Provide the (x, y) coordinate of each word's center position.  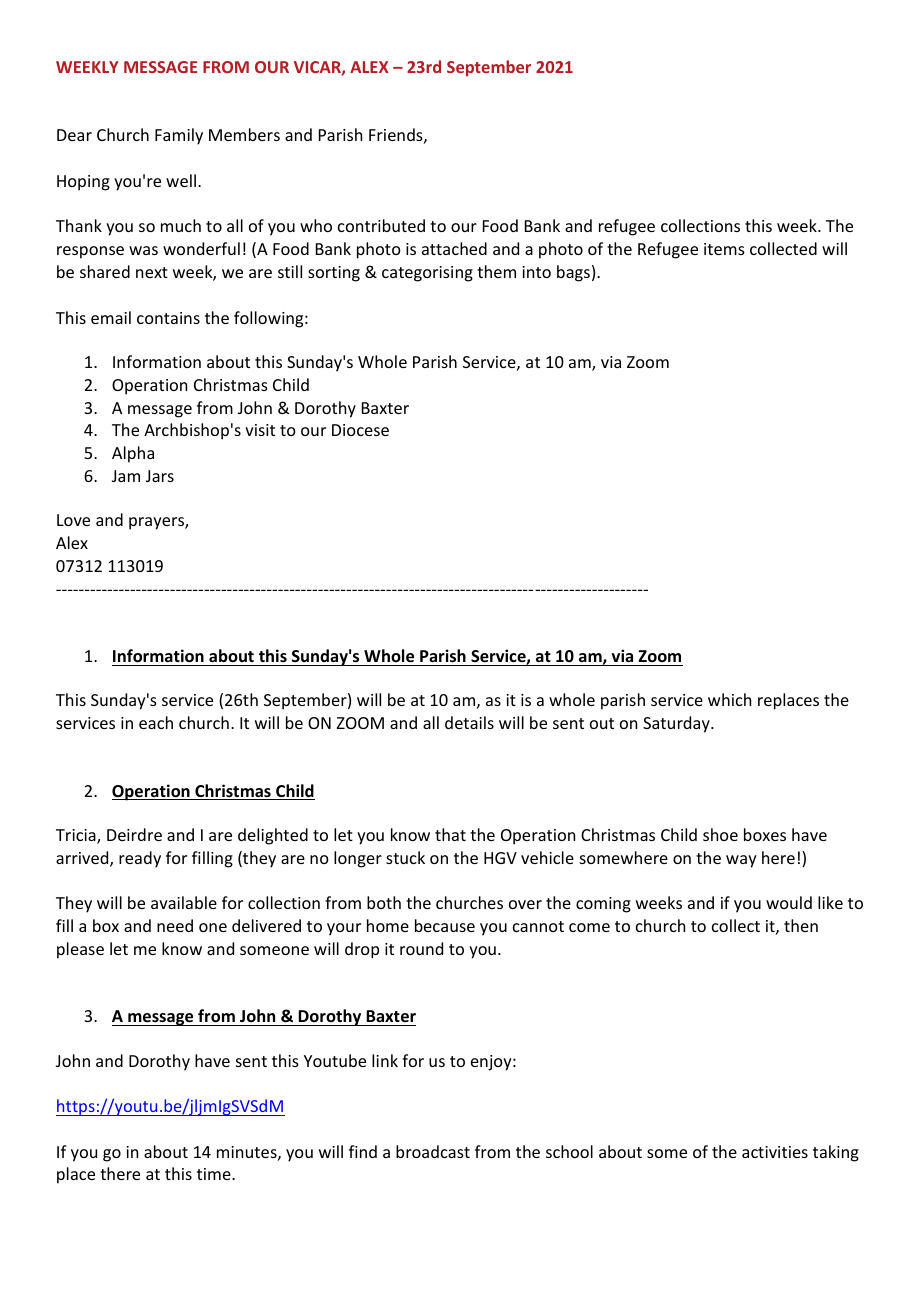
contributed (381, 225)
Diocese (360, 430)
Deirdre (134, 834)
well (182, 180)
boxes (765, 834)
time (215, 1174)
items (724, 249)
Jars (160, 476)
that (450, 834)
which (729, 699)
